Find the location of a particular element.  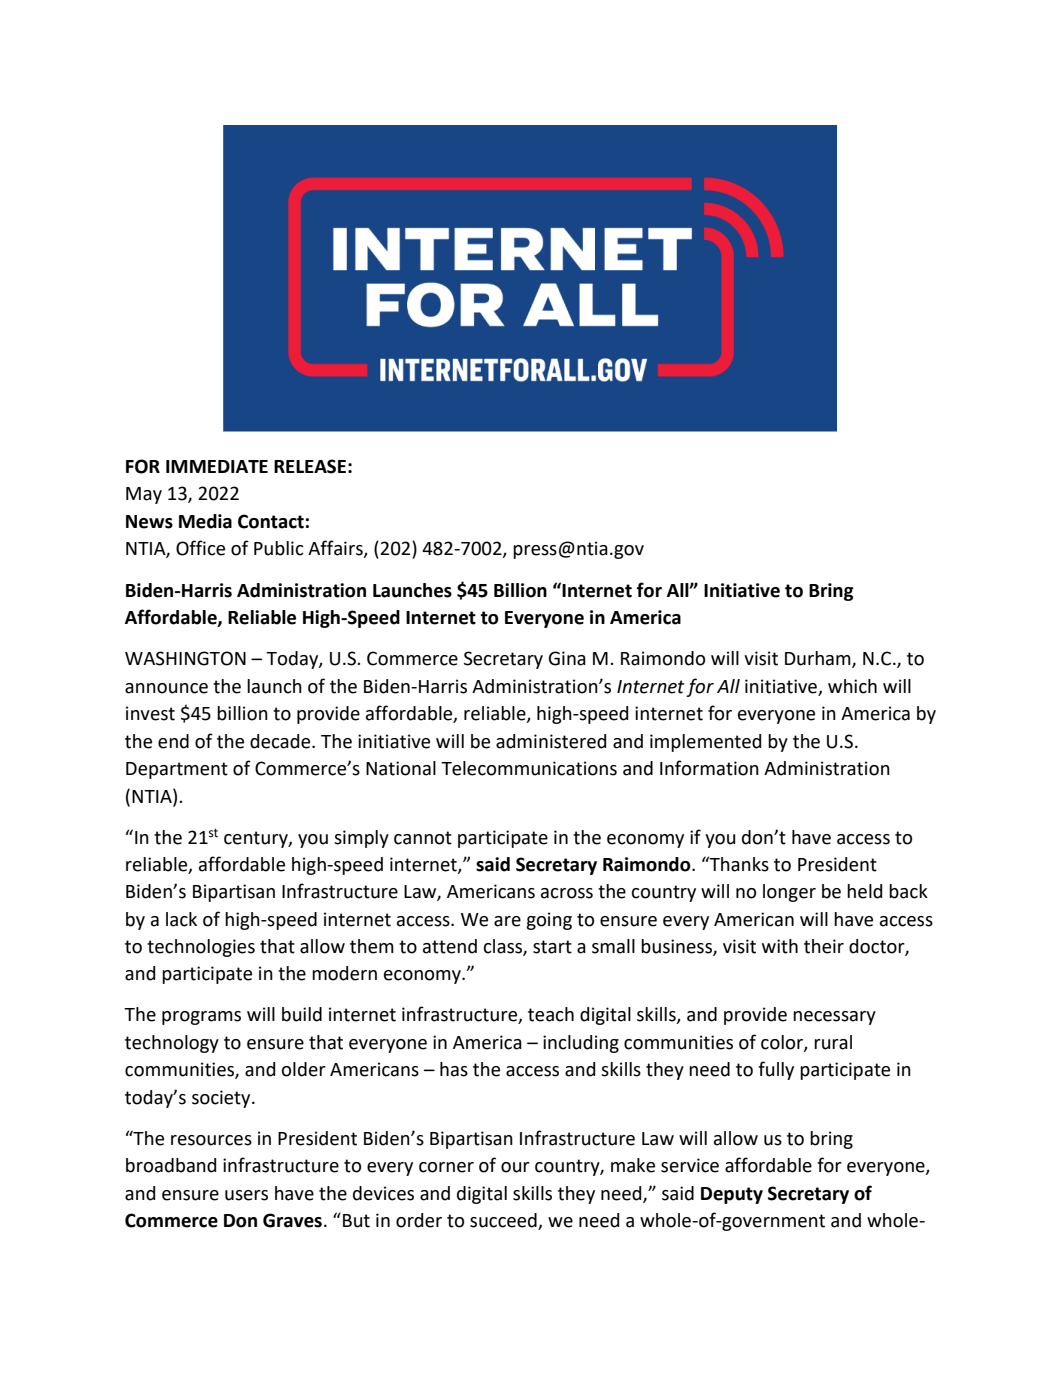

programs is located at coordinates (201, 1018).
